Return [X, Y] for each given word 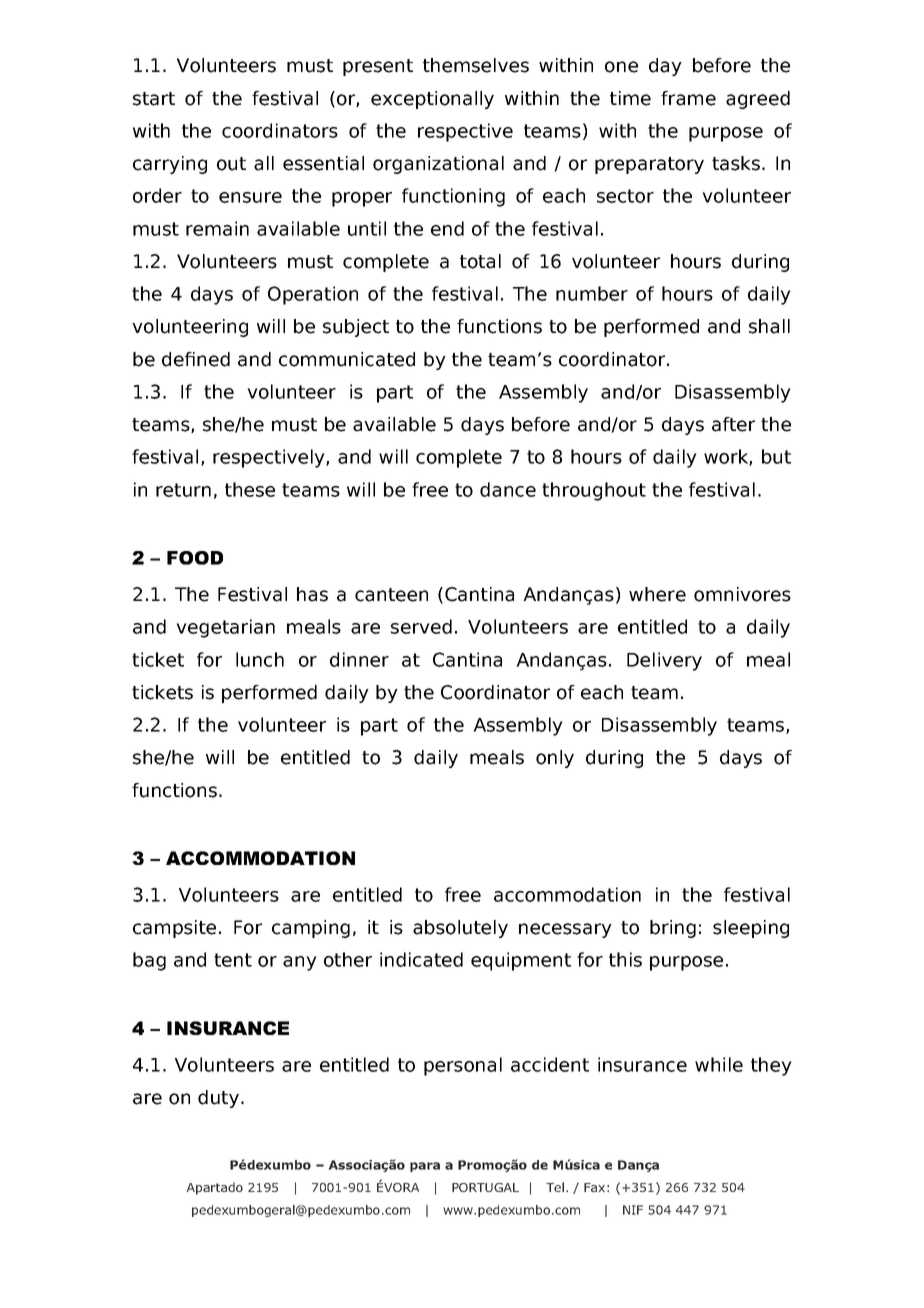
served [421, 626]
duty [220, 1099]
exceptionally [432, 100]
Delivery [664, 661]
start [154, 99]
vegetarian [225, 628]
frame [688, 98]
